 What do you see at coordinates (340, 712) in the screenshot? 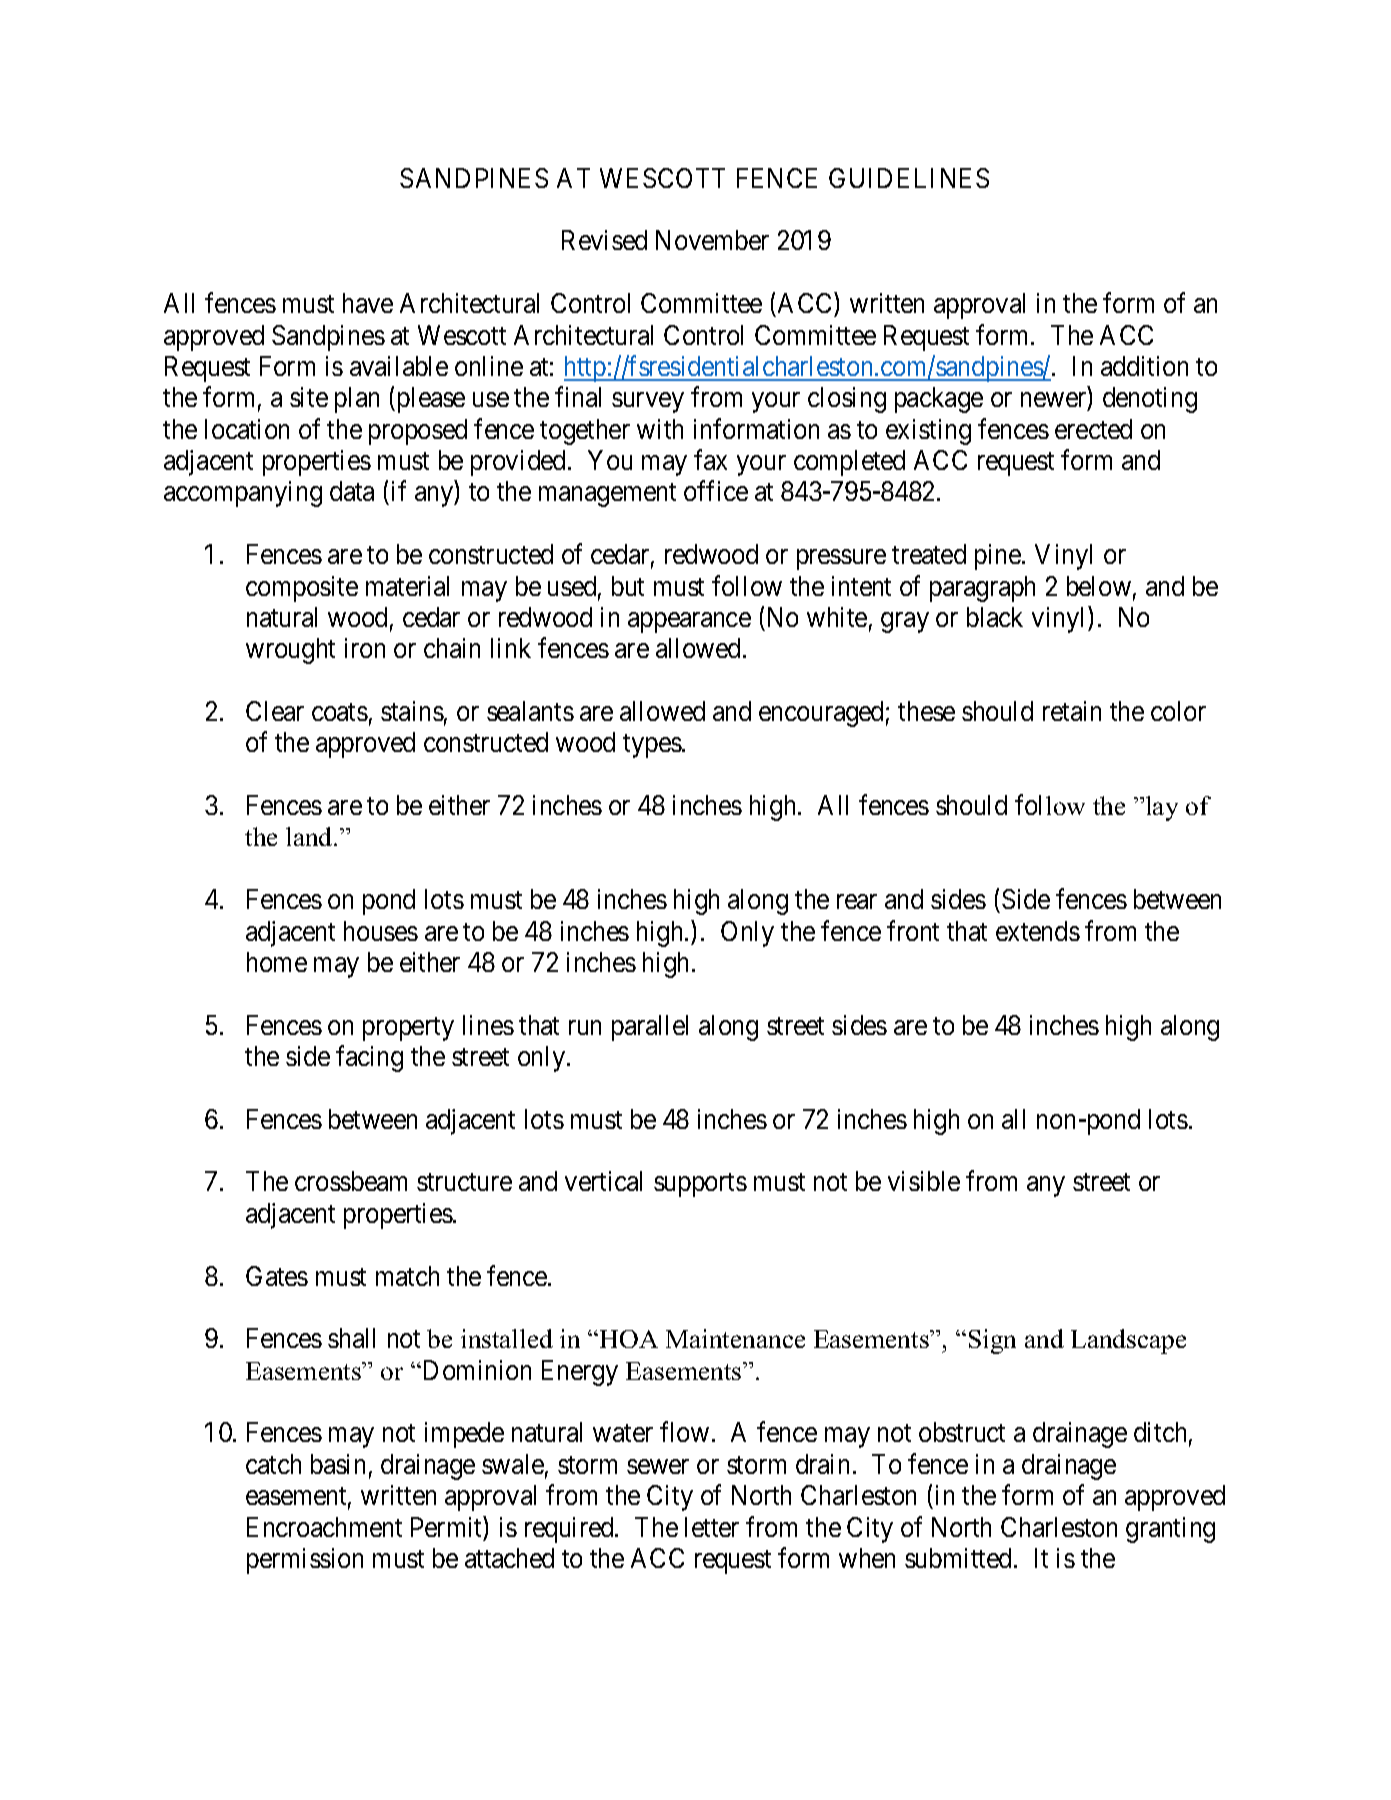
I see `coats` at bounding box center [340, 712].
